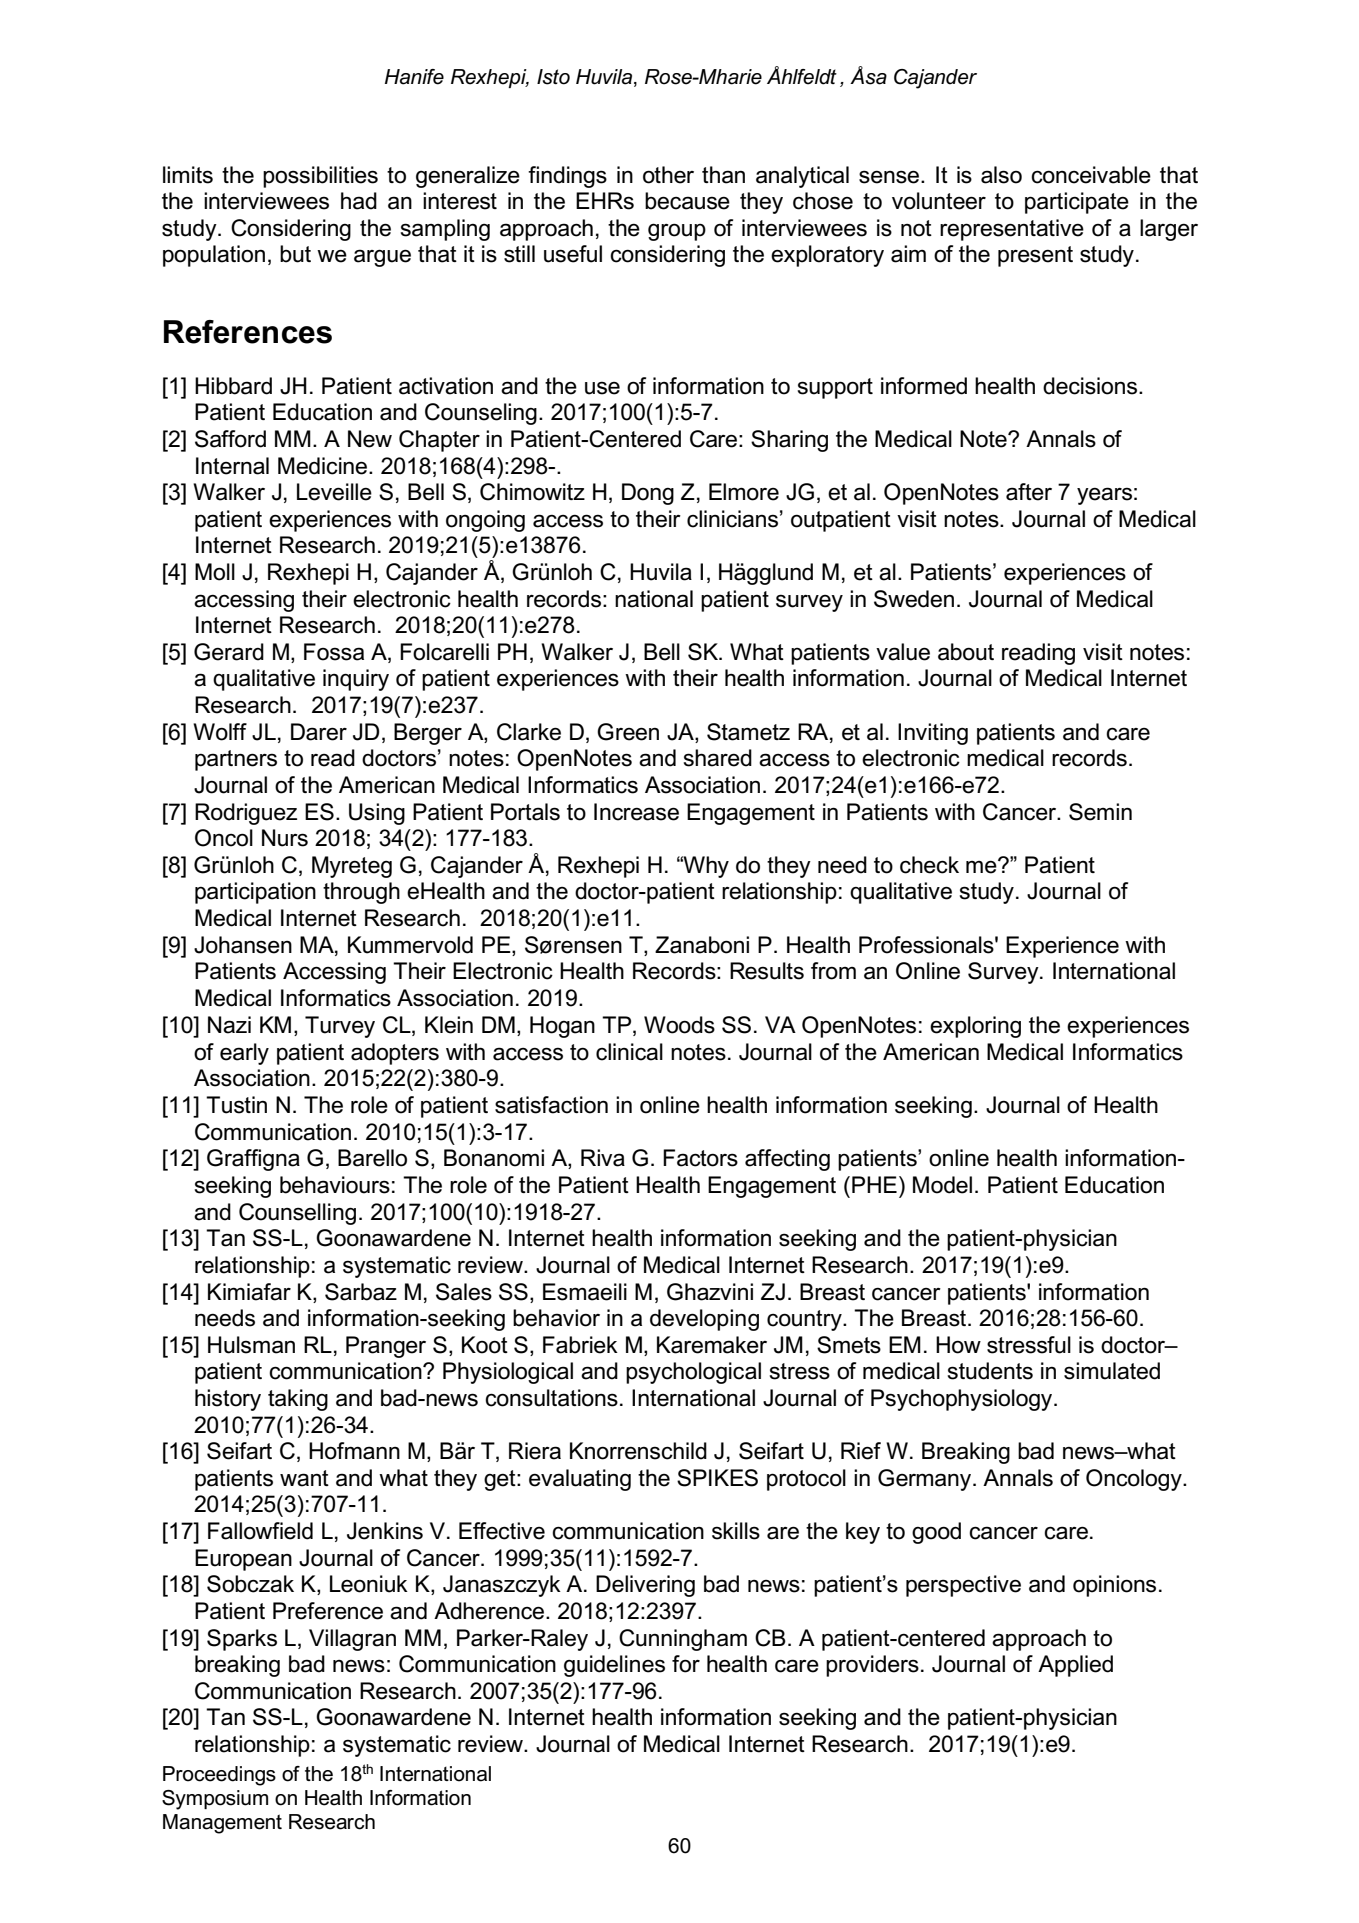  I want to click on Woods, so click(679, 1025).
